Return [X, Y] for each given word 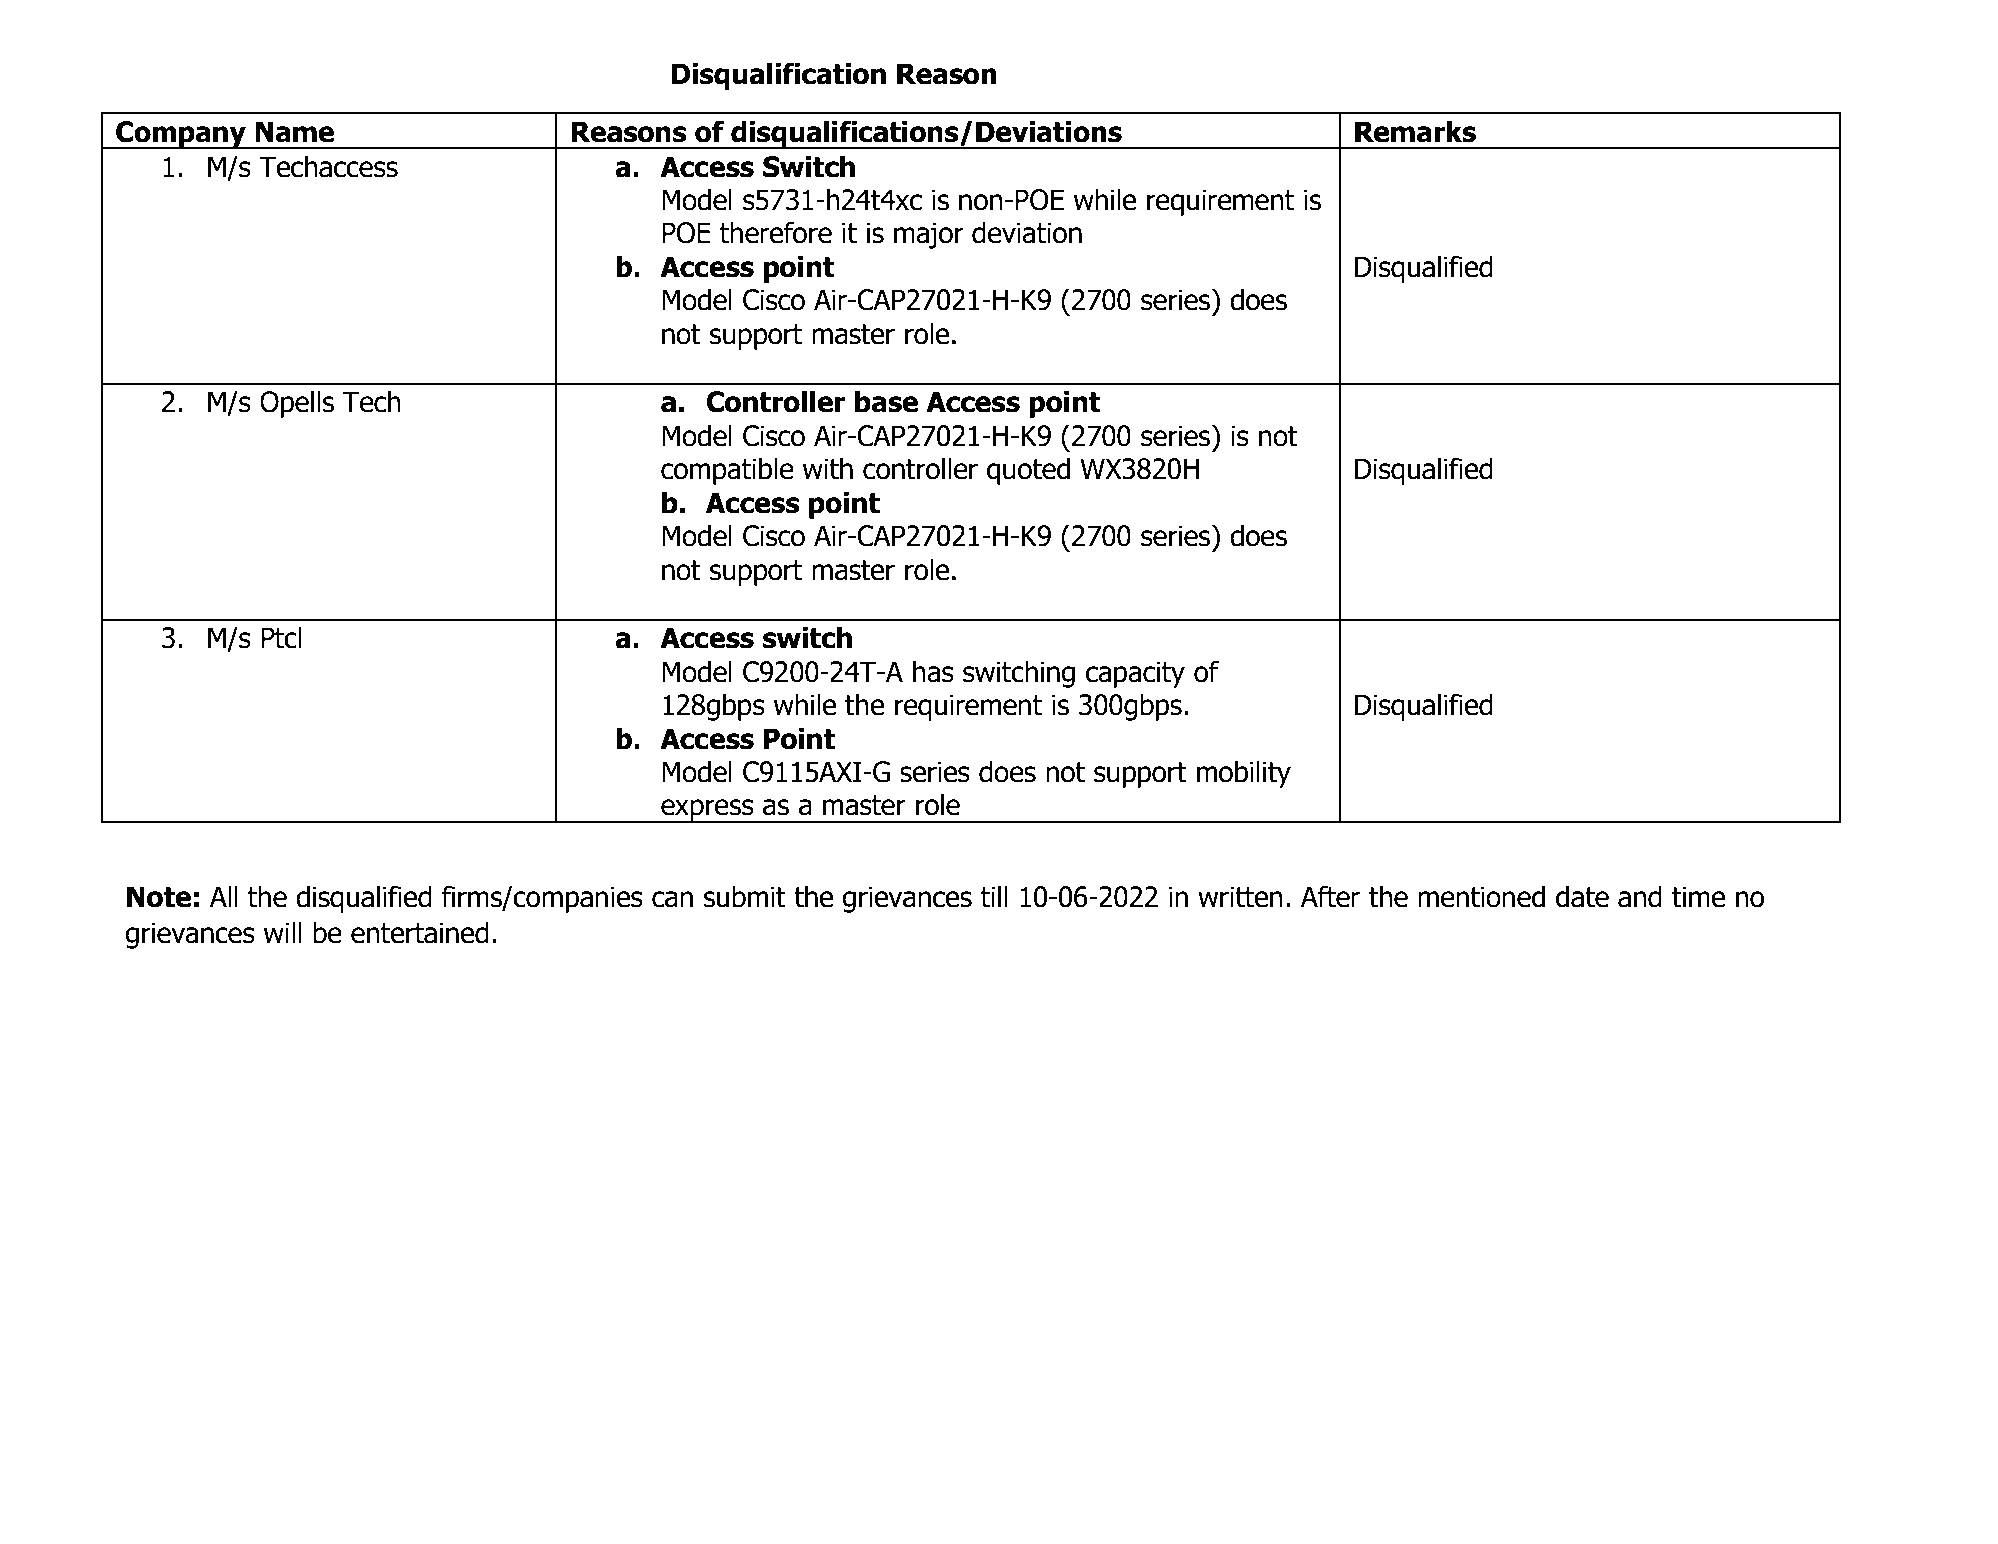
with [827, 468]
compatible [727, 471]
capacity [1135, 674]
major [929, 235]
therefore [776, 232]
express [707, 811]
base [886, 401]
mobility [1244, 774]
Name [294, 132]
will [282, 932]
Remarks [1415, 131]
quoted [1028, 471]
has [933, 671]
